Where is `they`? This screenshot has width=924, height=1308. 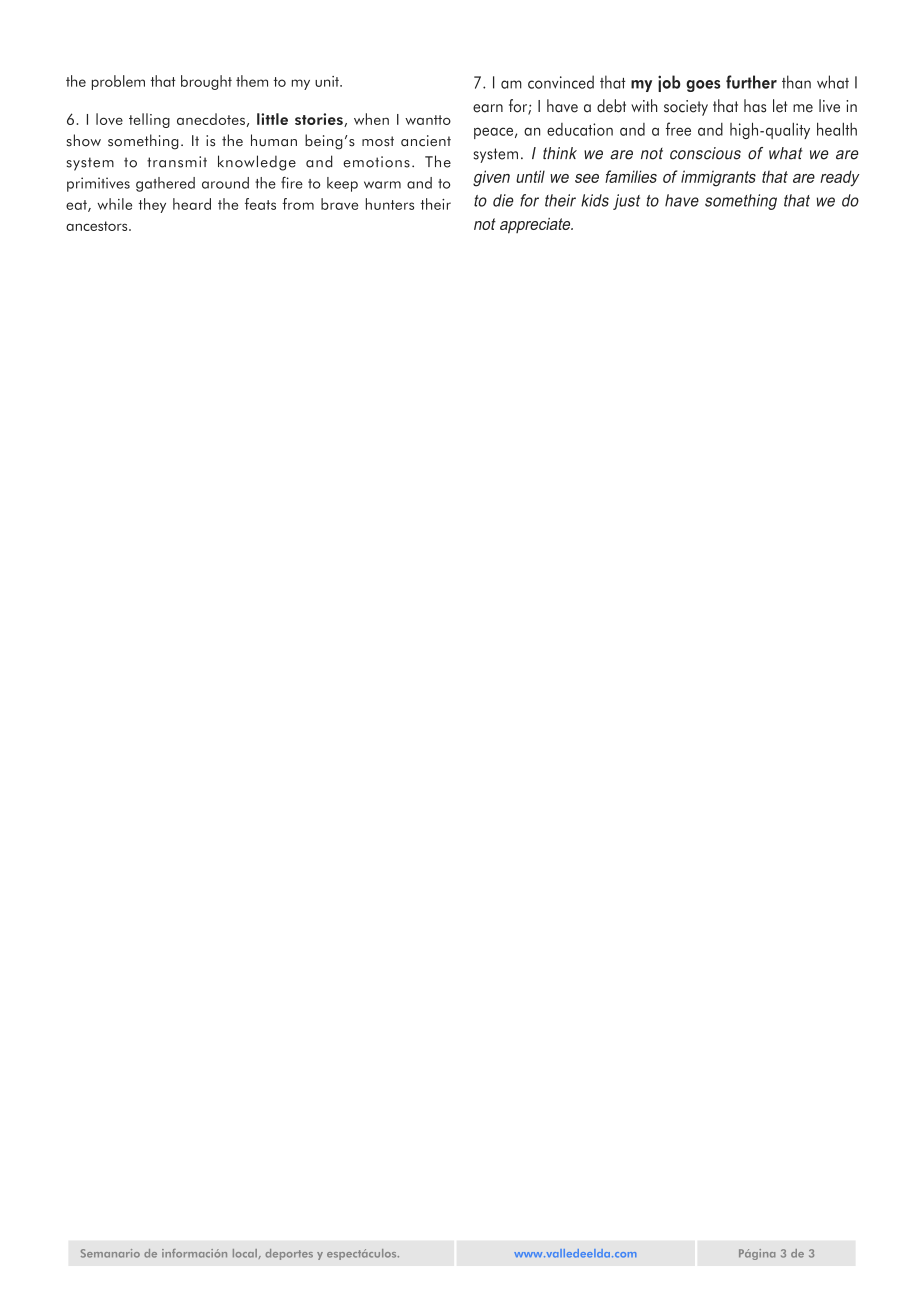 they is located at coordinates (152, 205).
